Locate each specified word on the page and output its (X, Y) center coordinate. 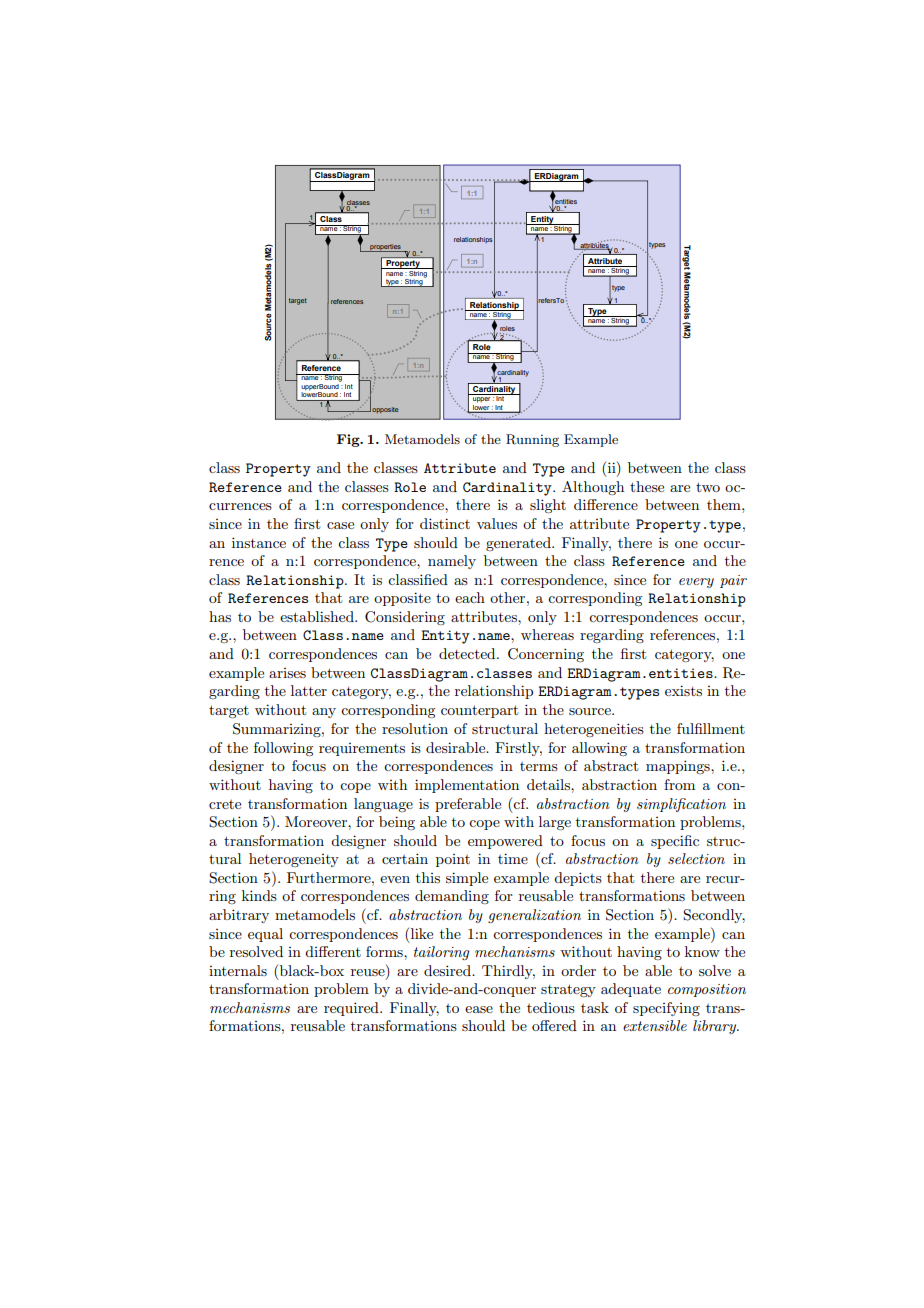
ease (479, 1009)
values (497, 523)
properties (385, 248)
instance (259, 542)
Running (532, 440)
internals (238, 970)
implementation (467, 786)
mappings (679, 767)
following (283, 749)
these (647, 486)
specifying (666, 1009)
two (708, 487)
